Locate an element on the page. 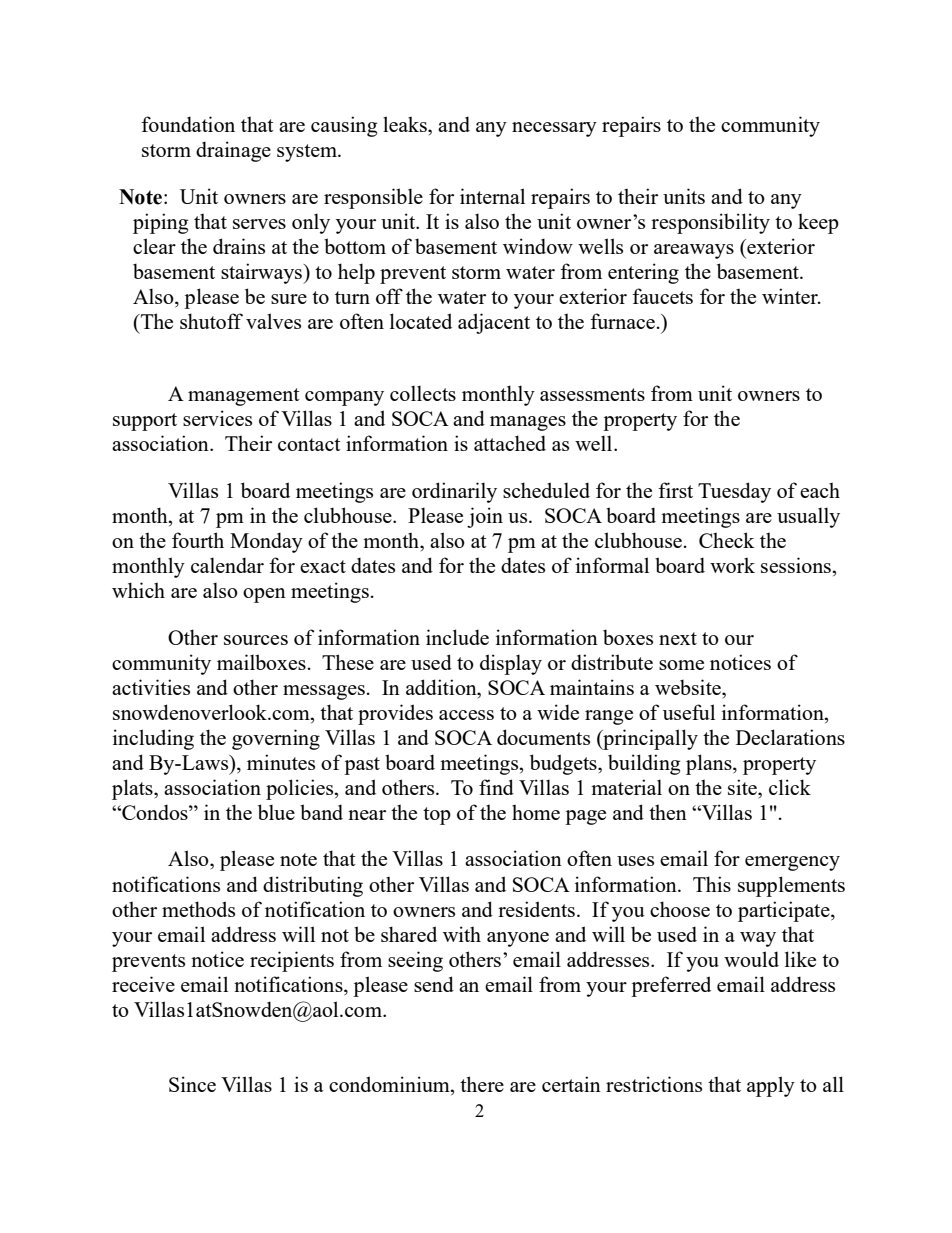  responsibility is located at coordinates (710, 223).
